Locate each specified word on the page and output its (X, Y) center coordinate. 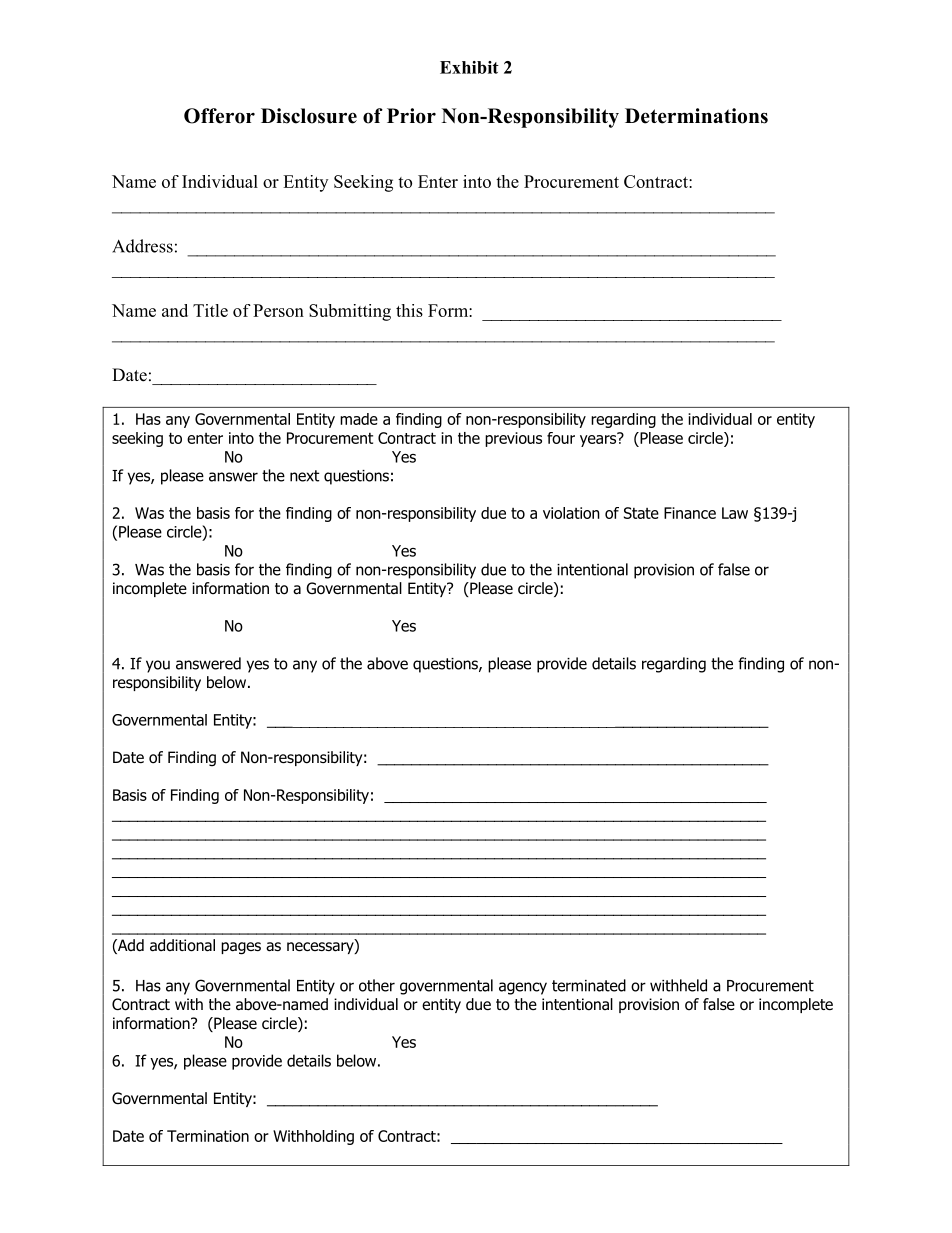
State (641, 513)
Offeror (219, 116)
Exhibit (469, 67)
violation (571, 513)
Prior (411, 116)
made (359, 419)
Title (210, 310)
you (158, 666)
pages (241, 948)
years (599, 439)
